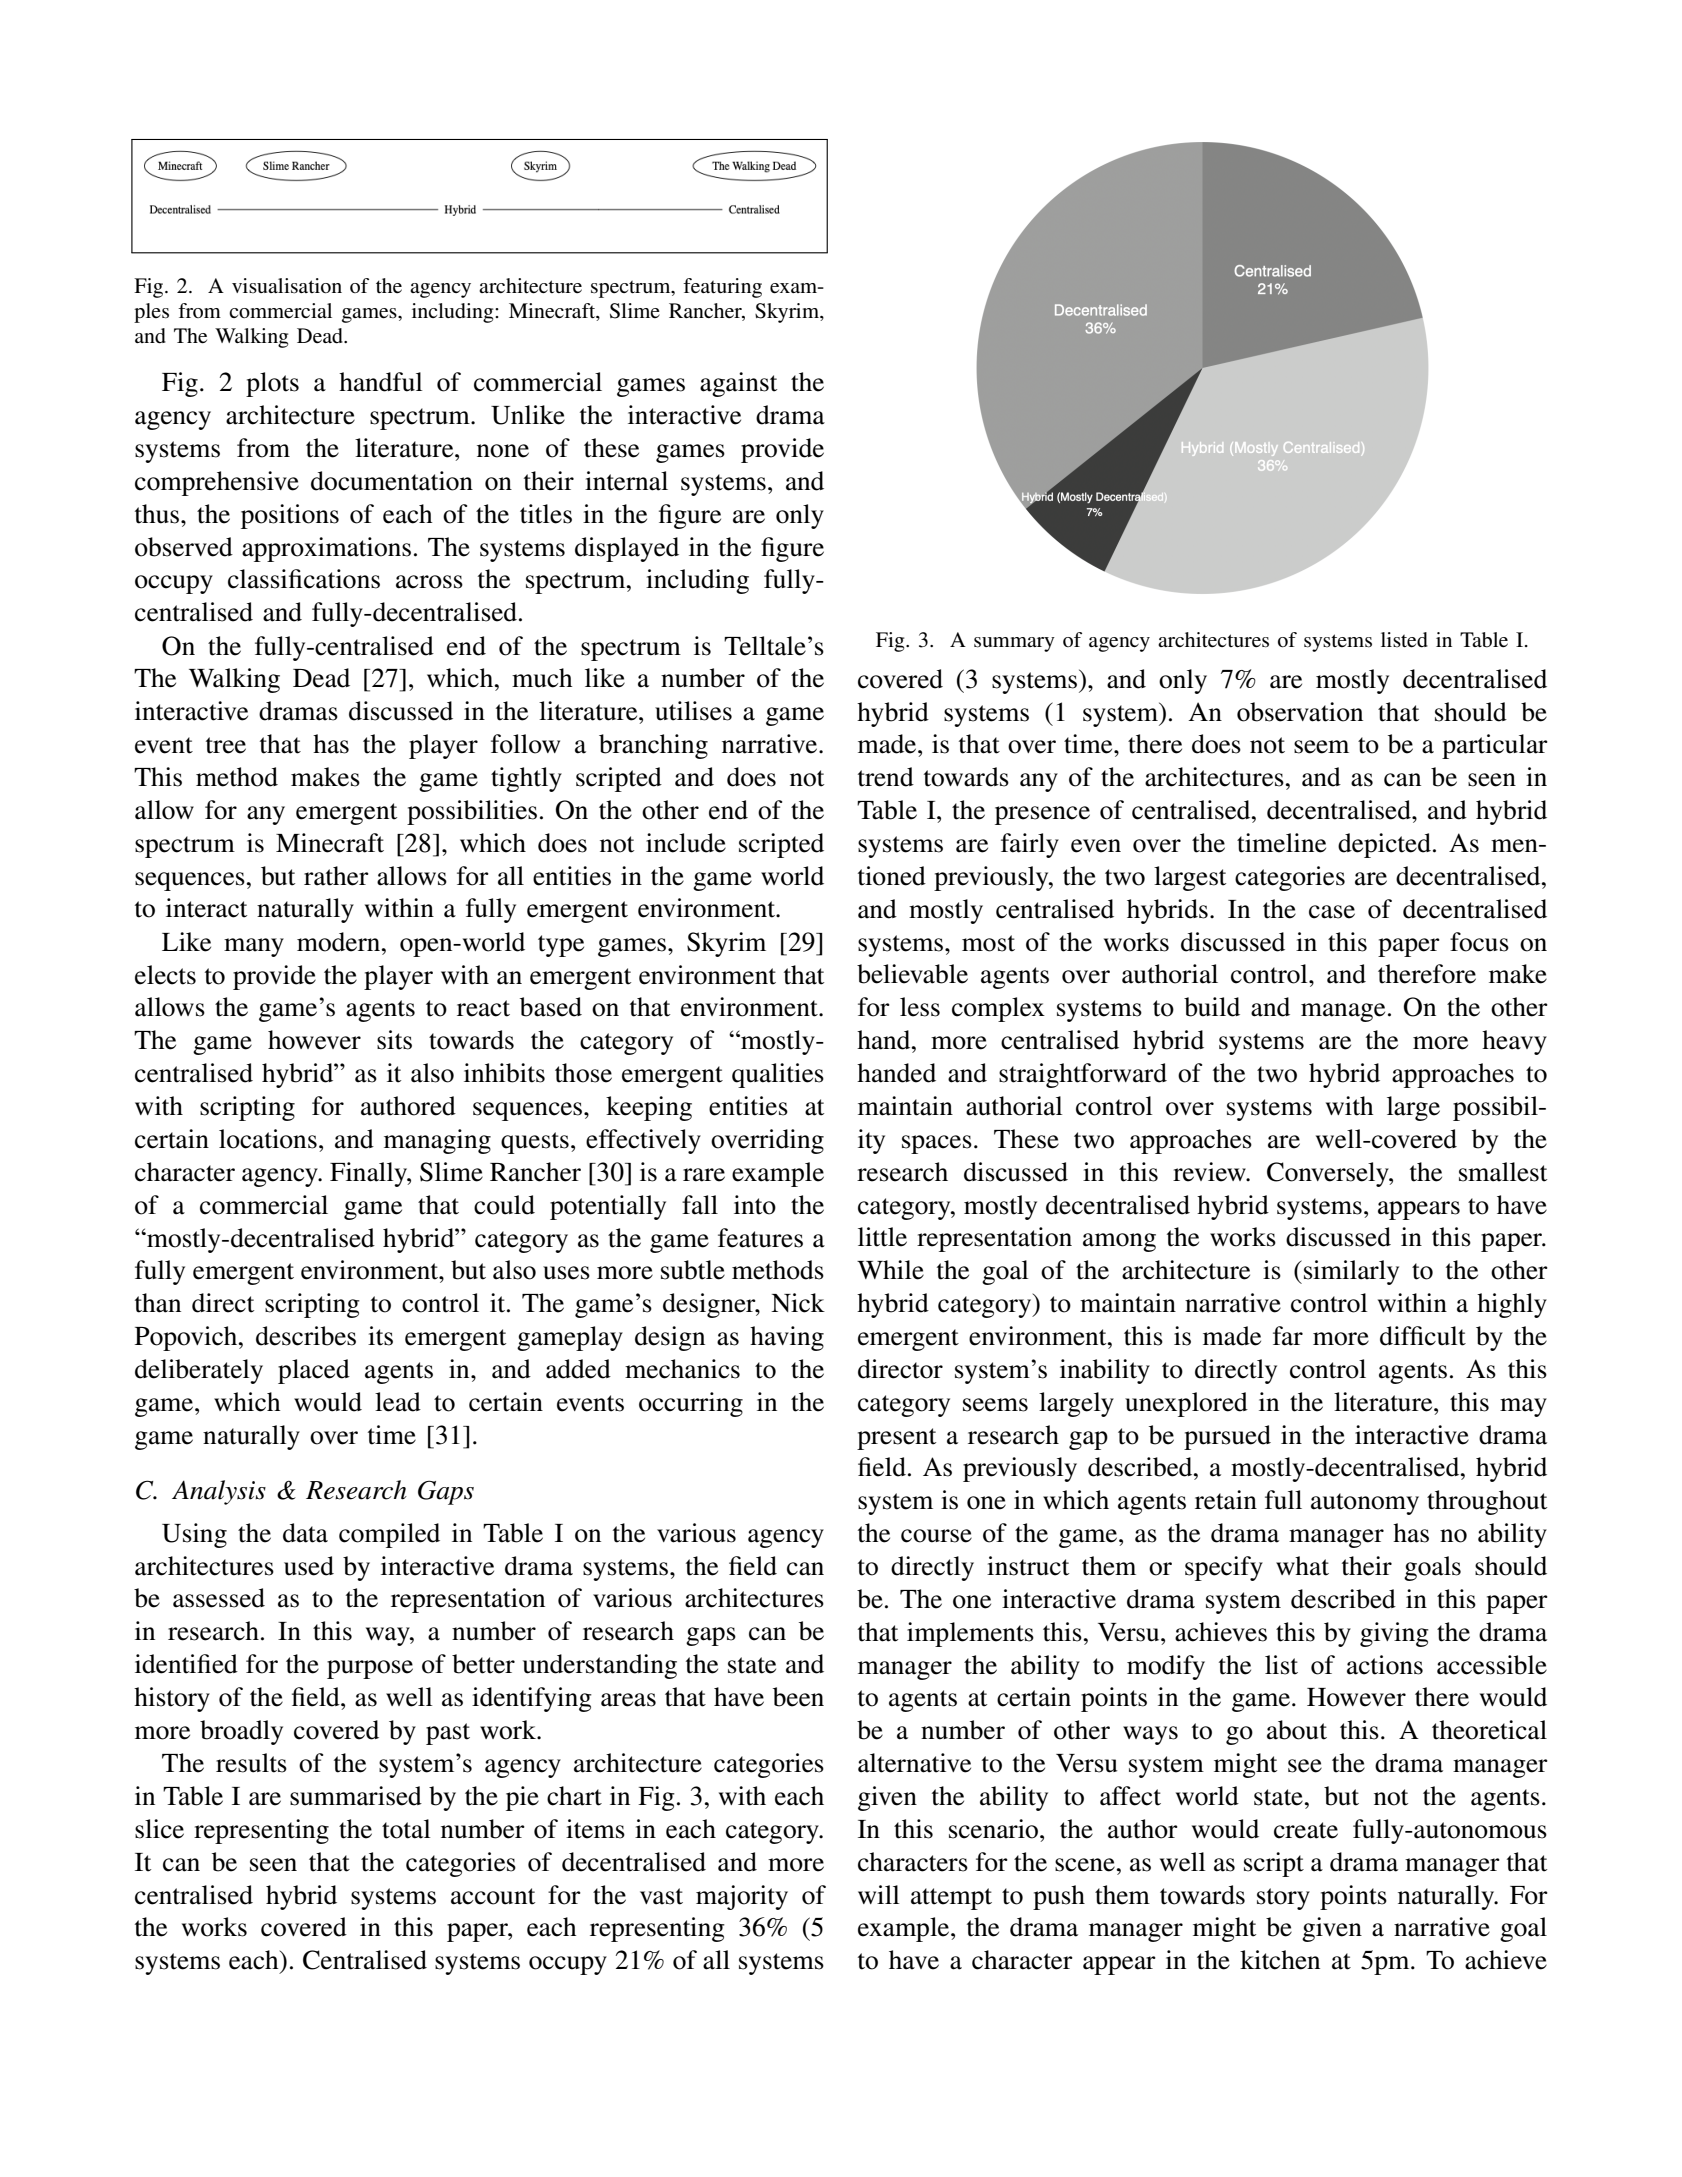 The height and width of the screenshot is (2177, 1682). I want to click on smallest, so click(1503, 1172).
